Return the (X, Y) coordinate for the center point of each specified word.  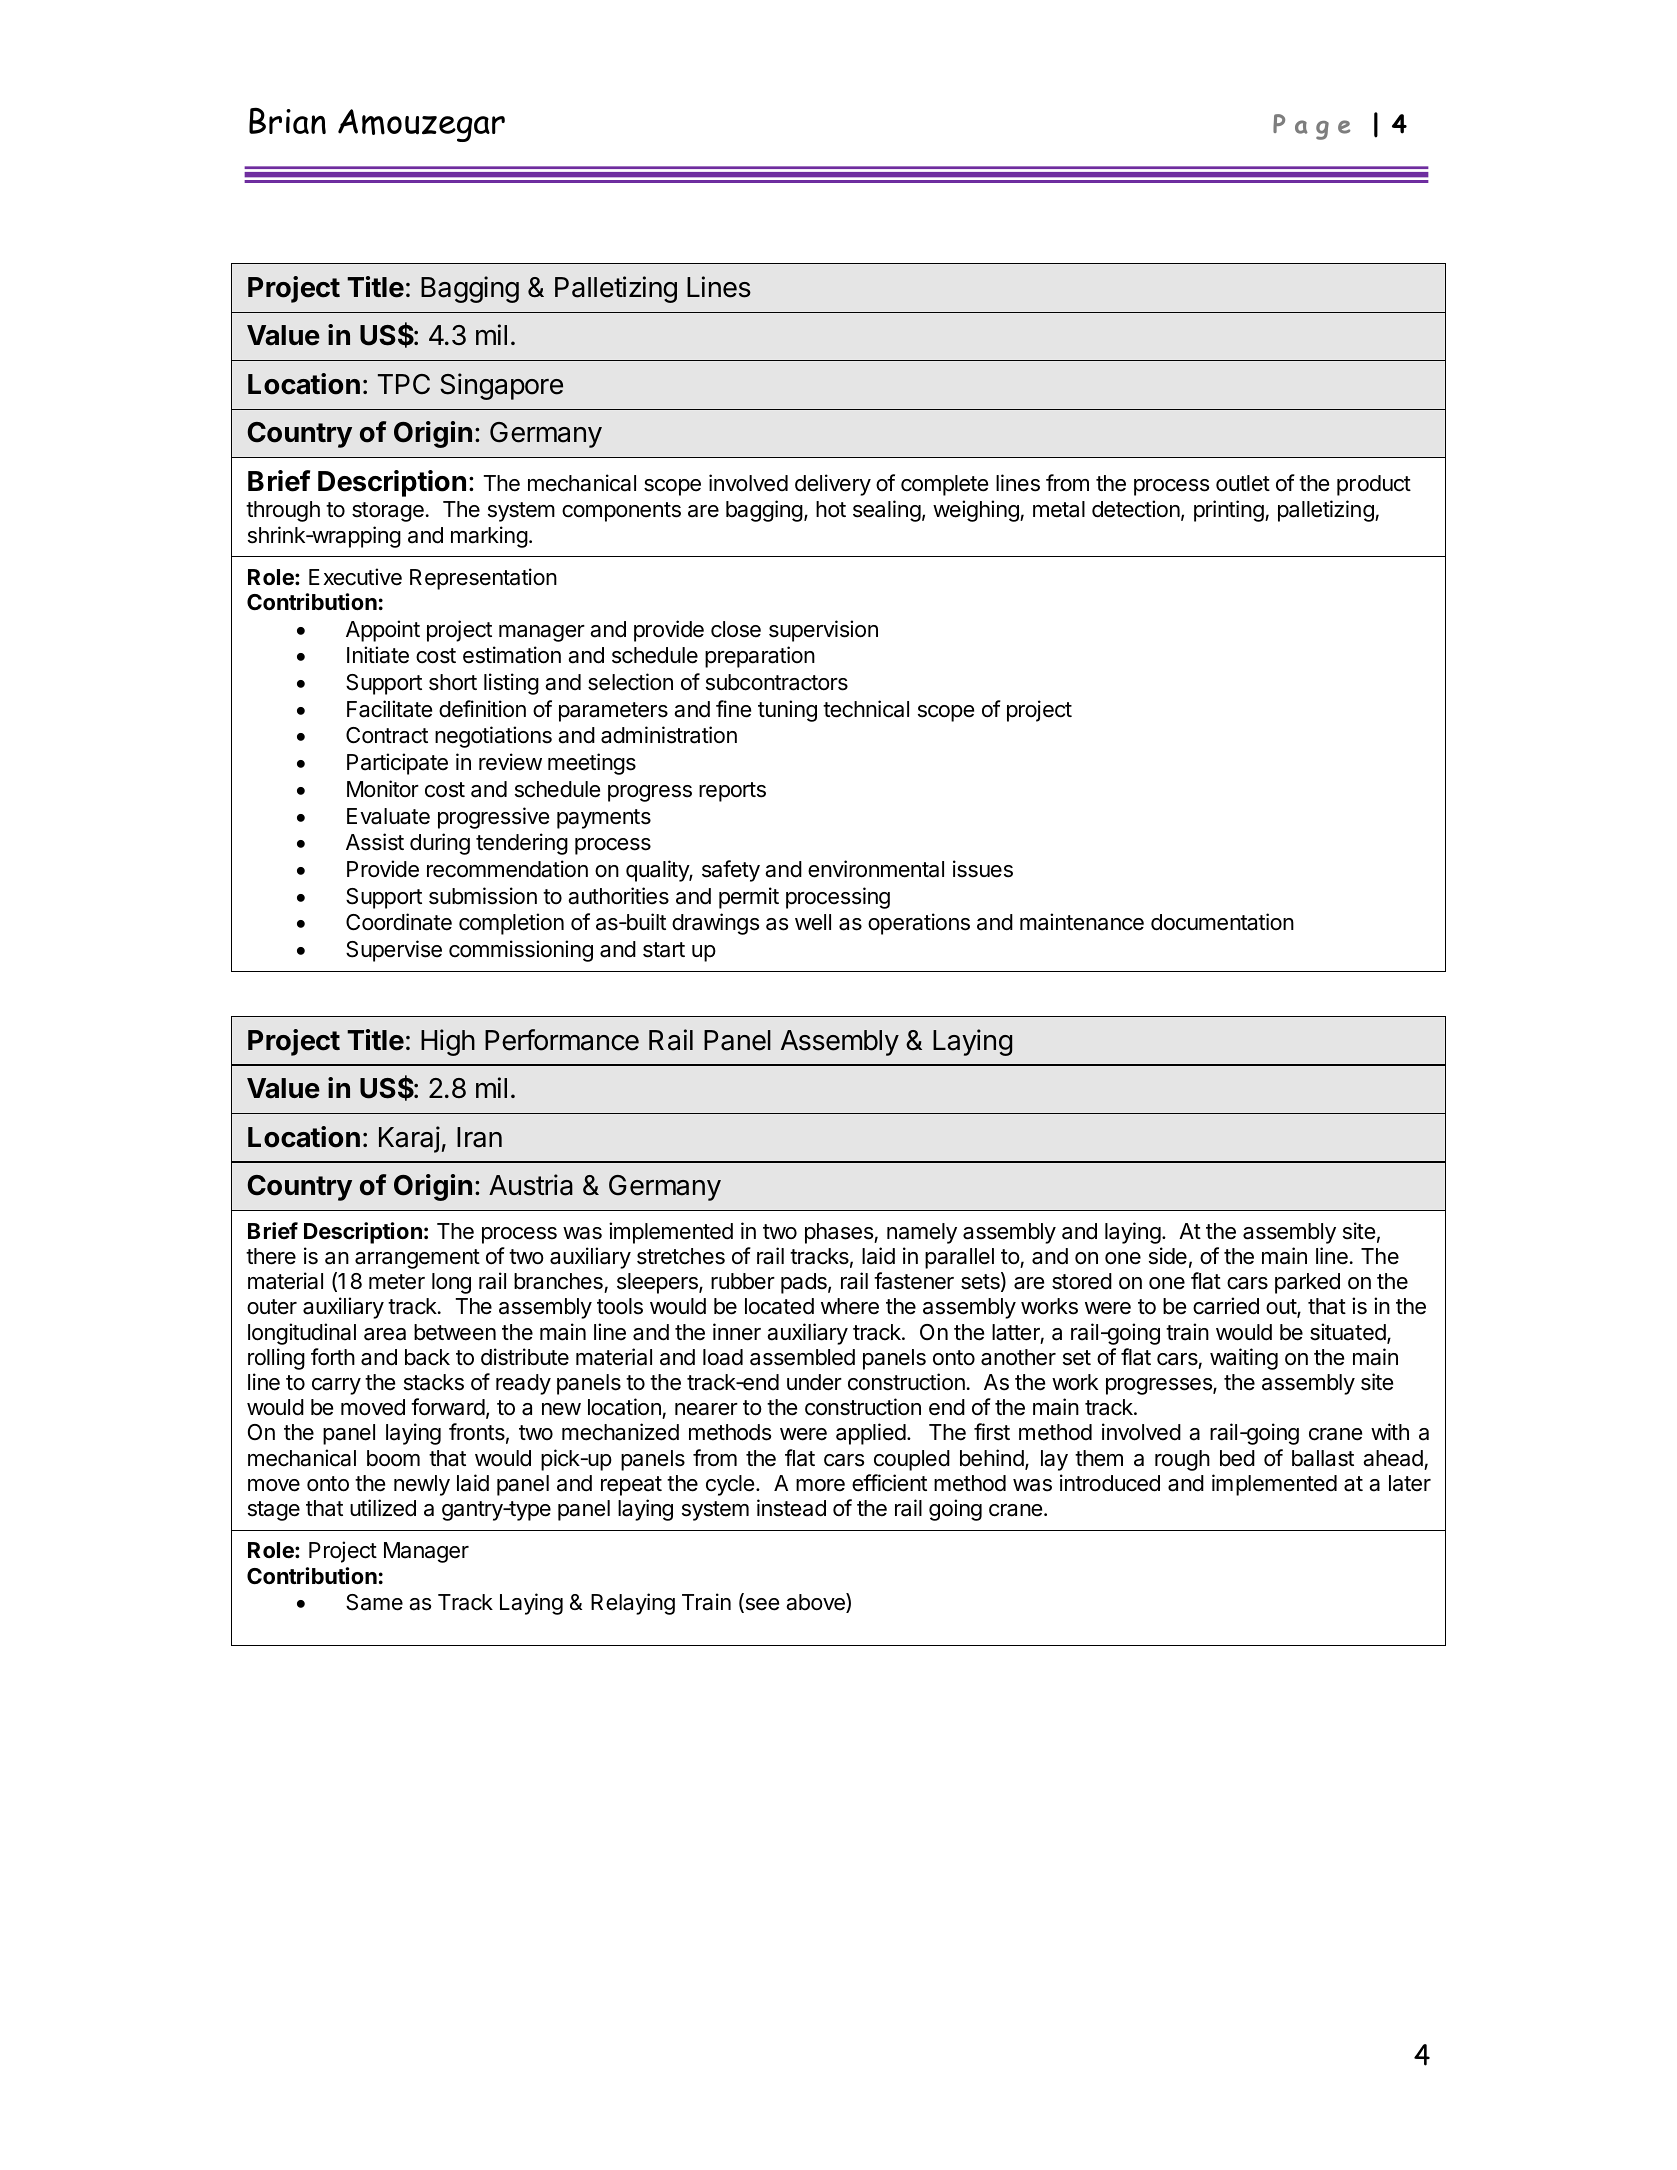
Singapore (501, 386)
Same (374, 1602)
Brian (287, 120)
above (816, 1603)
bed (1237, 1458)
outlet (1243, 483)
